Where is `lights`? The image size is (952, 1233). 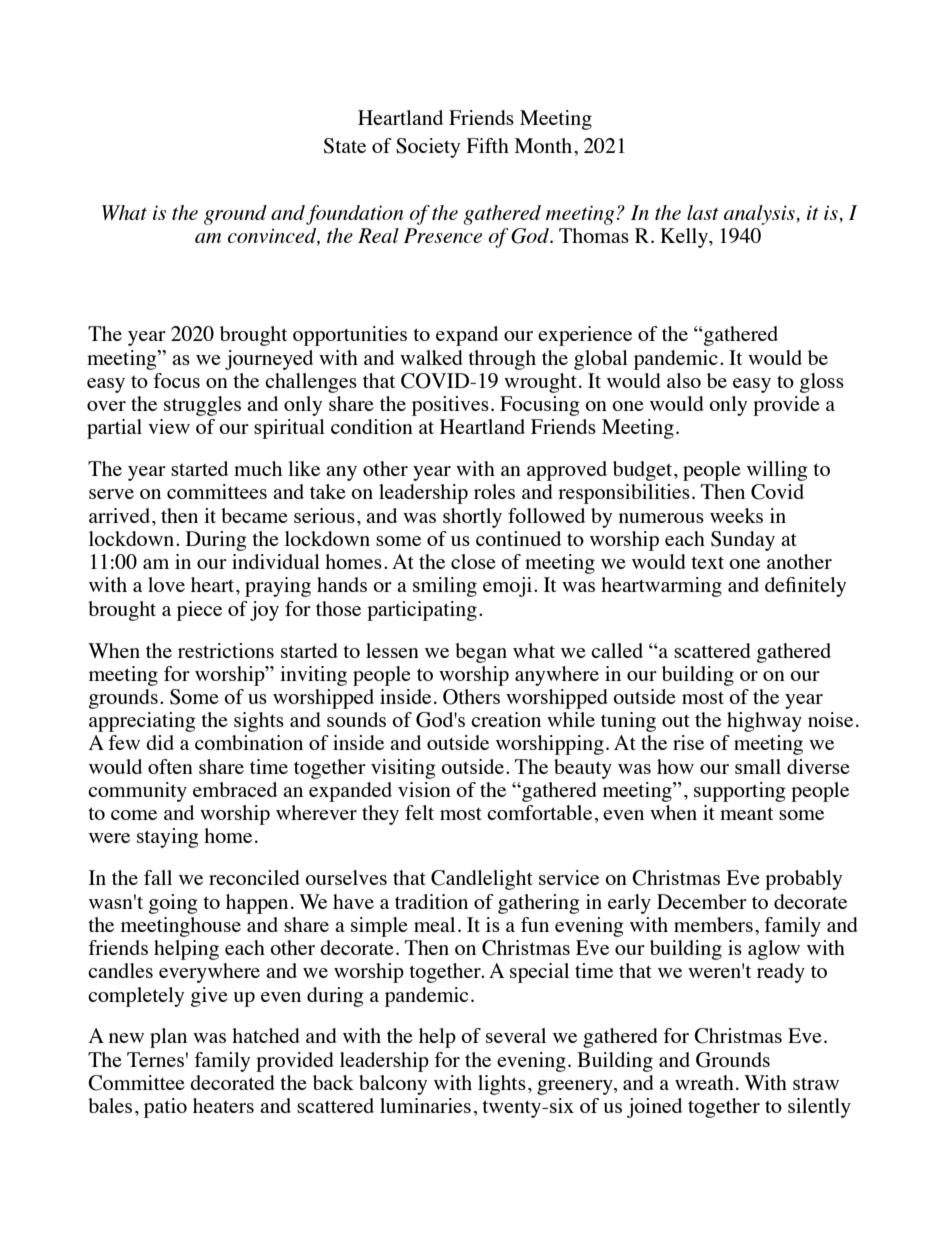 lights is located at coordinates (502, 1085).
